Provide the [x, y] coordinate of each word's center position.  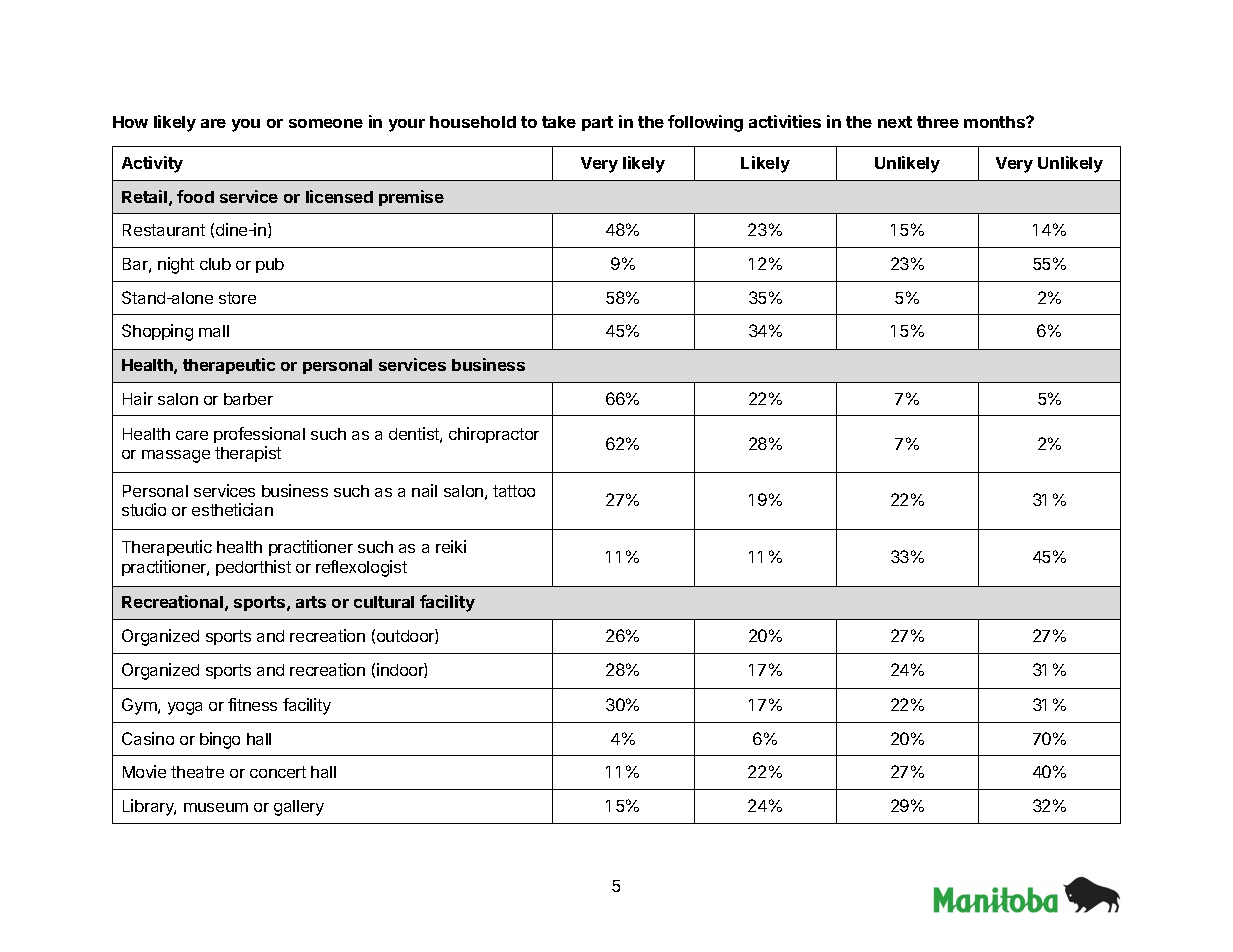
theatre [197, 772]
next [895, 122]
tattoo [514, 491]
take [559, 122]
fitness [252, 704]
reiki [451, 546]
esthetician [232, 509]
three [938, 122]
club [215, 264]
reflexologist [361, 568]
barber [248, 399]
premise [411, 198]
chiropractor [494, 435]
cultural [384, 602]
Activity [152, 164]
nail [424, 490]
